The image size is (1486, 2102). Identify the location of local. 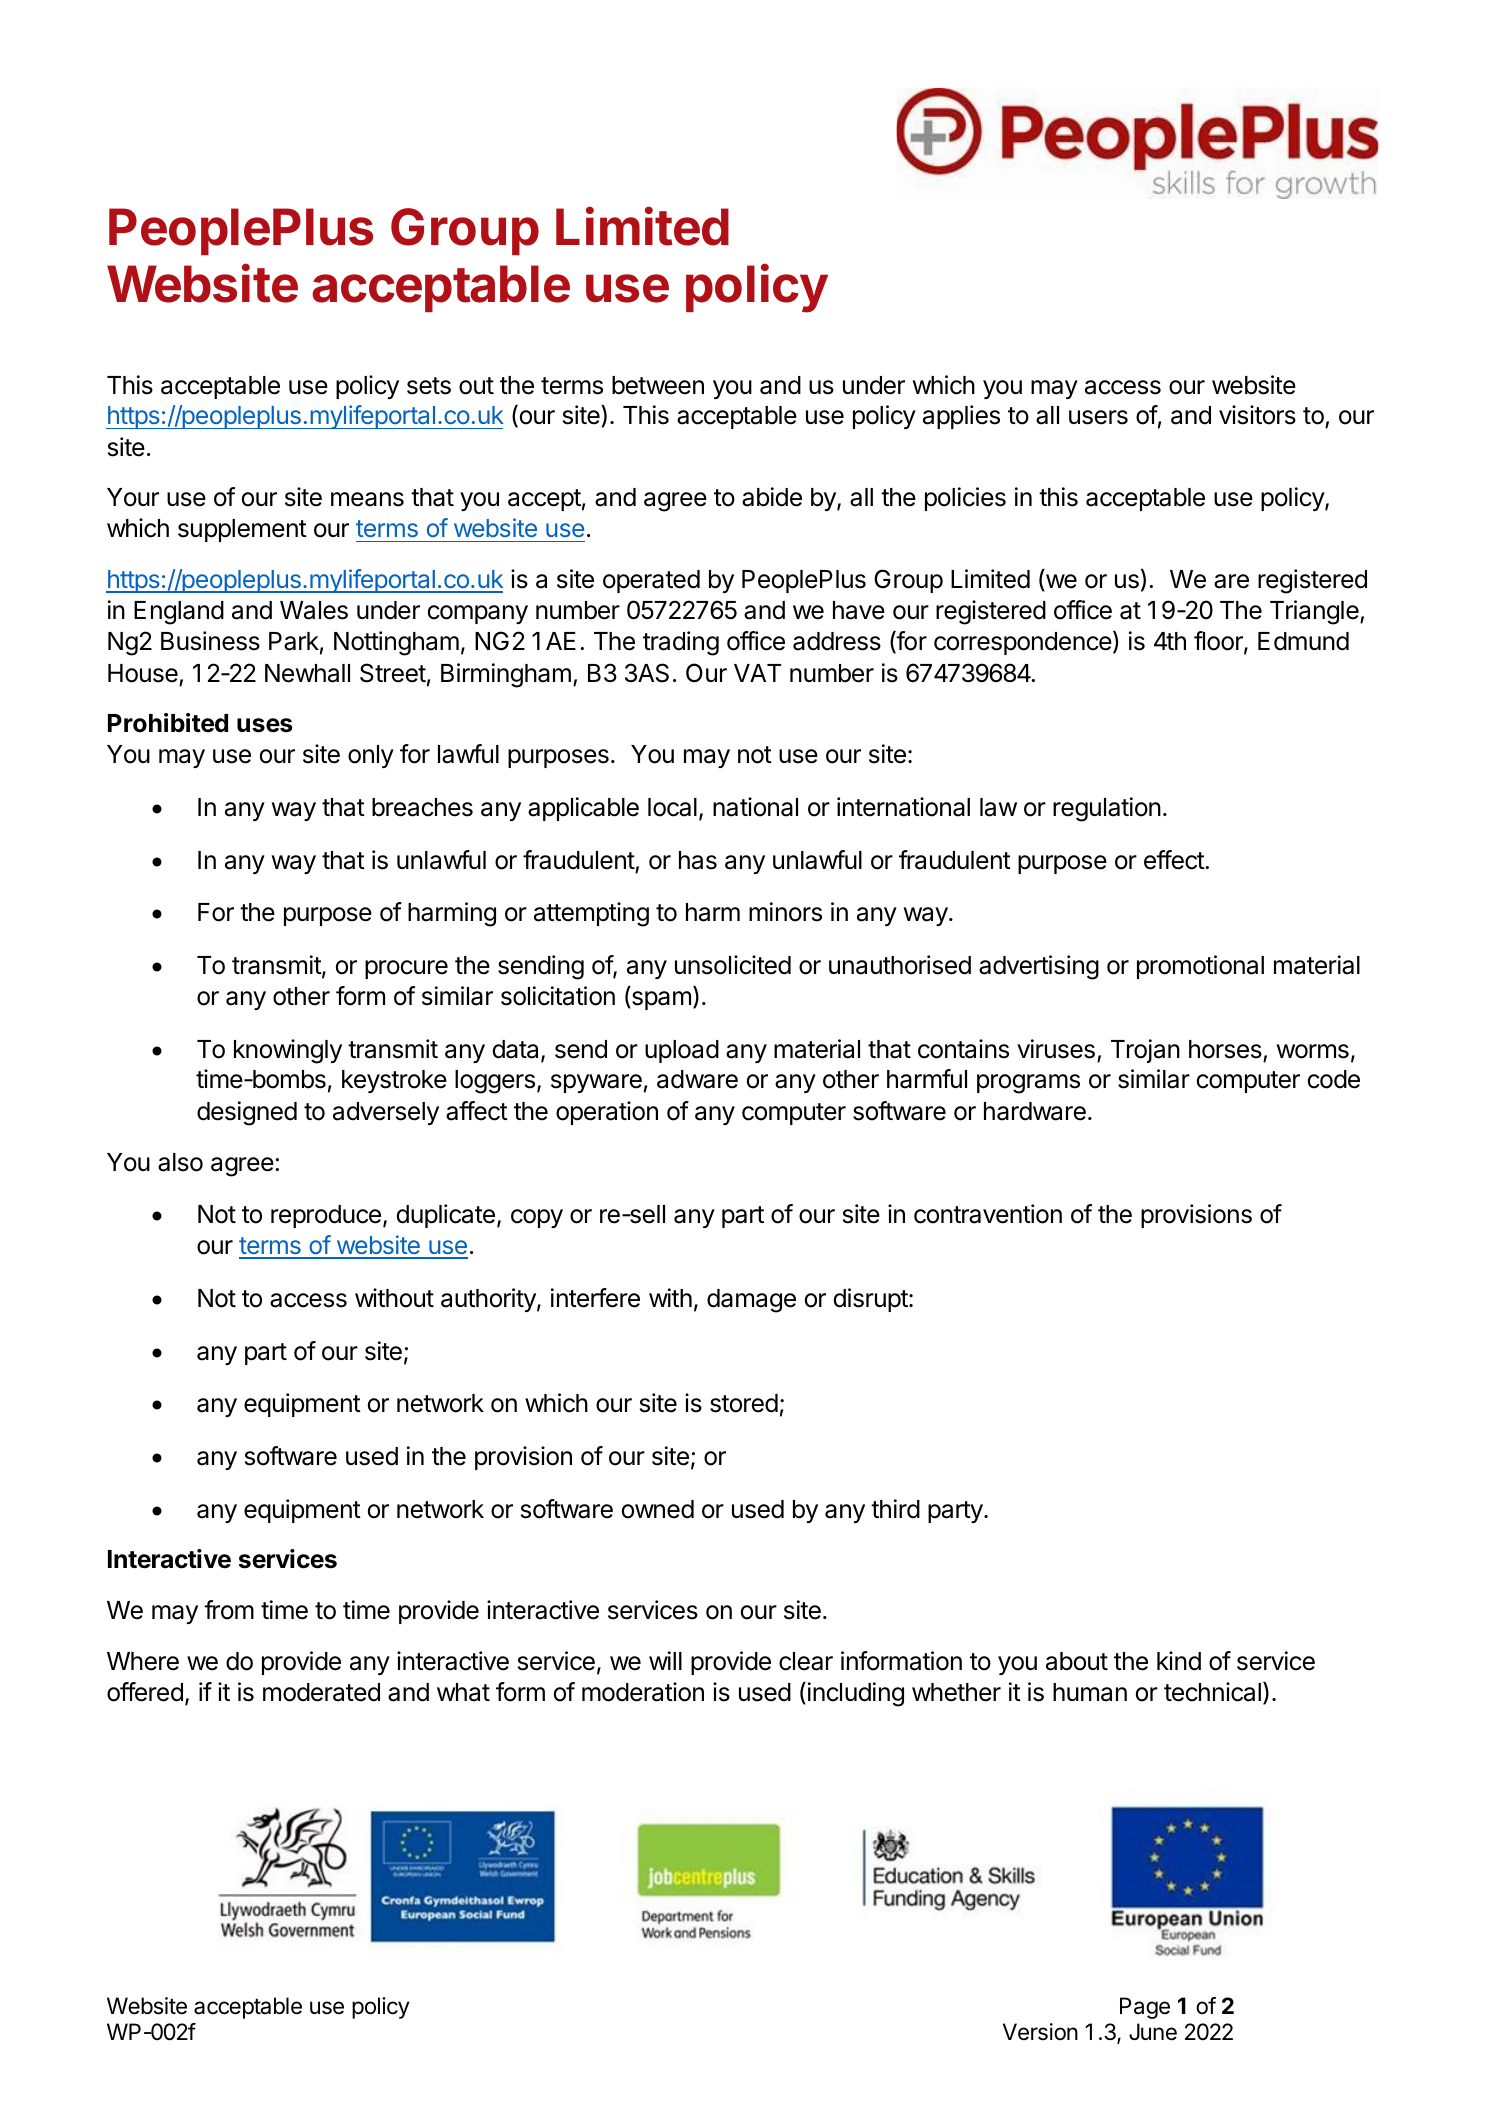
(672, 807).
